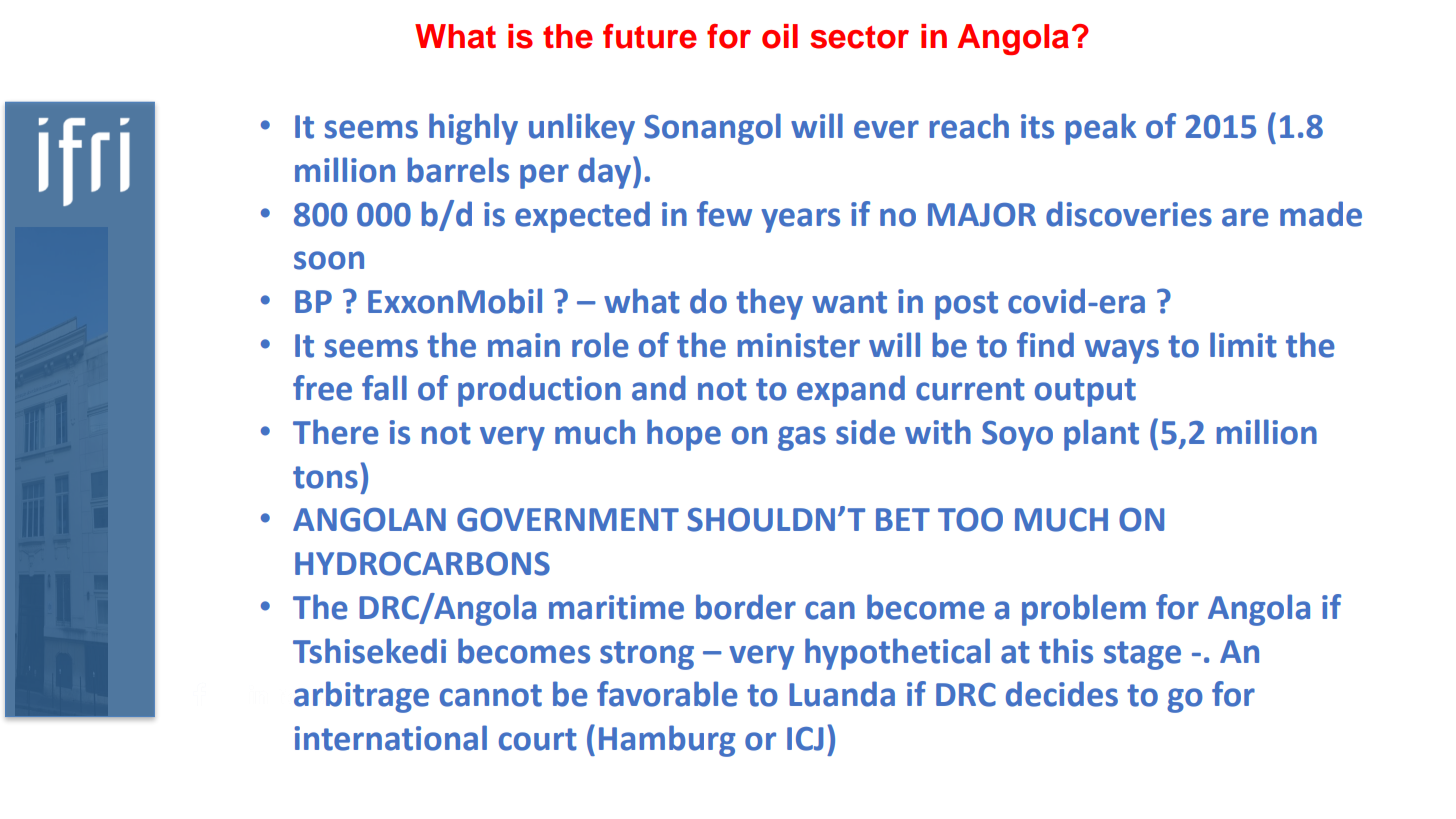 Image resolution: width=1456 pixels, height=819 pixels. Describe the element at coordinates (384, 388) in the screenshot. I see `fall` at that location.
